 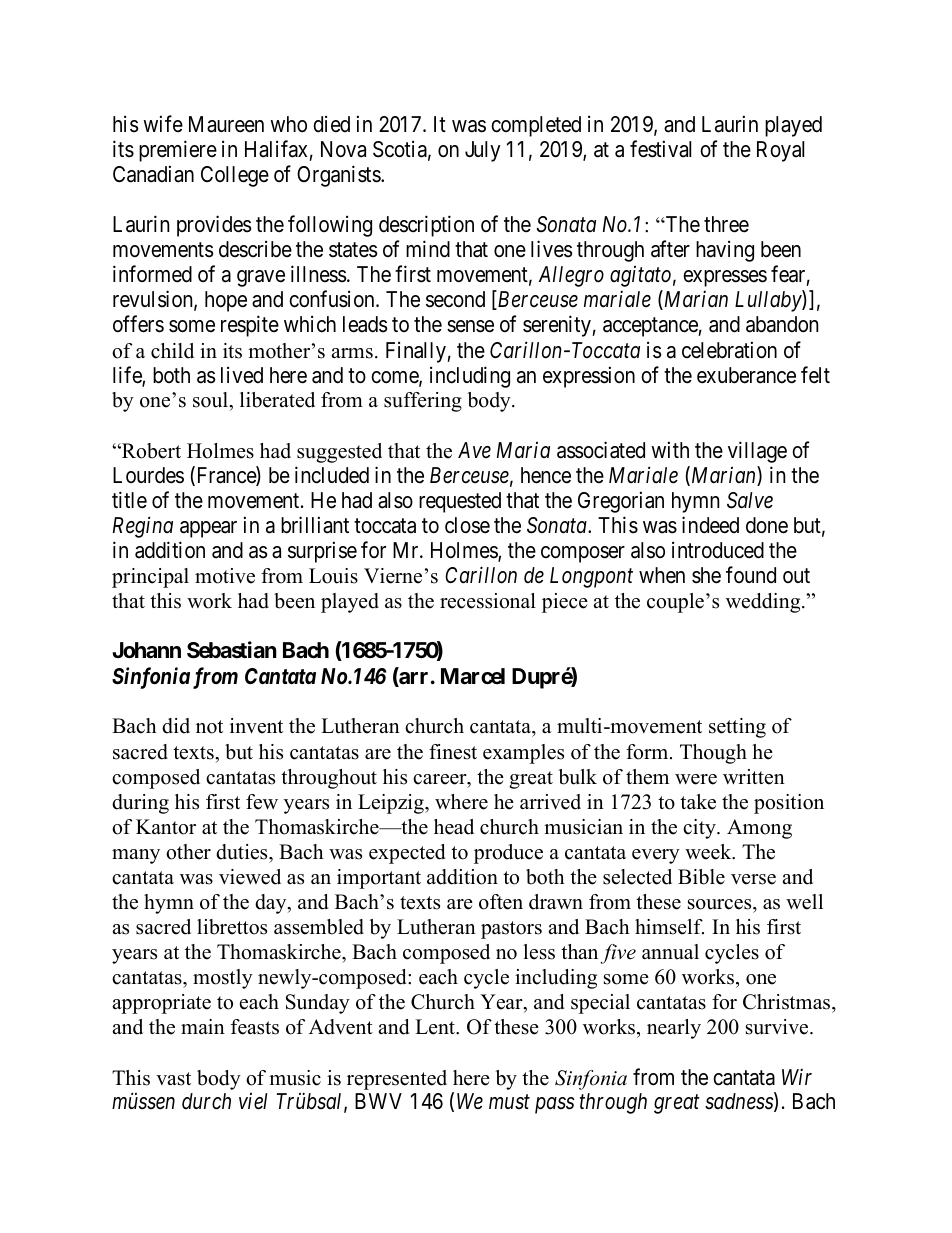 What do you see at coordinates (797, 1076) in the document?
I see `Wir` at bounding box center [797, 1076].
